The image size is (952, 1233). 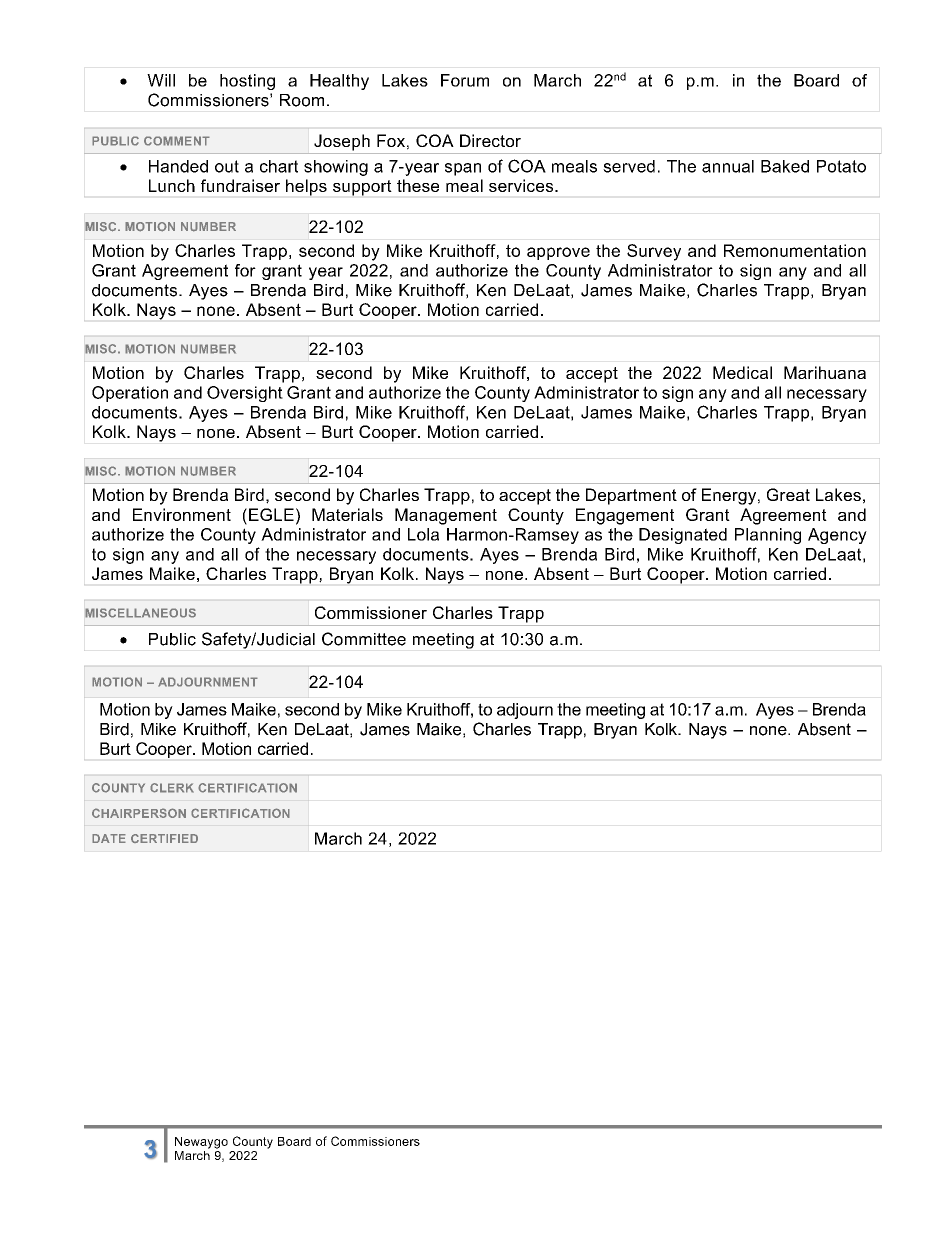 I want to click on Management, so click(x=446, y=516).
